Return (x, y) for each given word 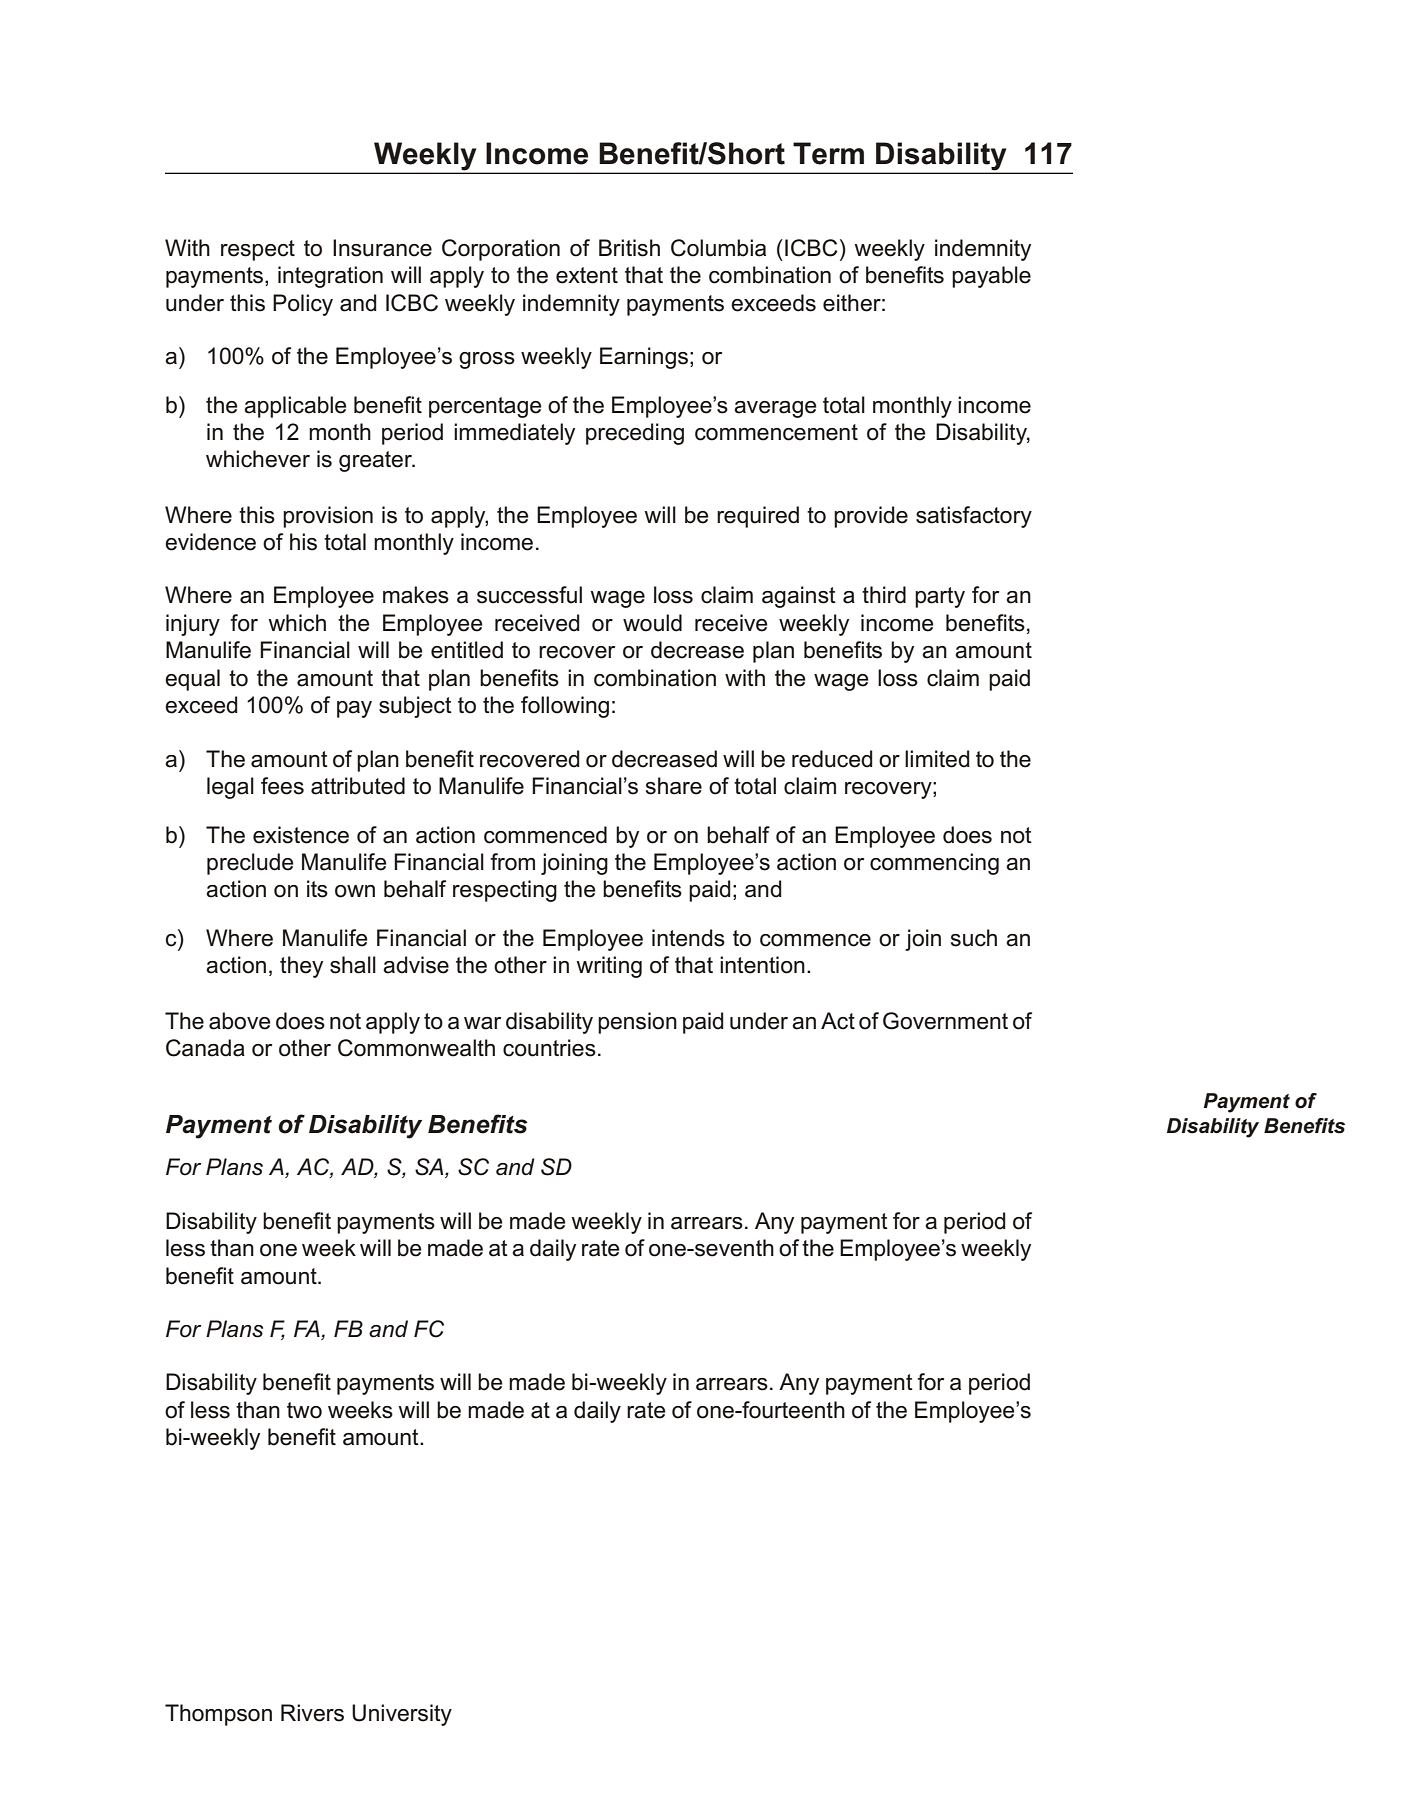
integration (330, 277)
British (629, 248)
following (565, 707)
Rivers (312, 1713)
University (402, 1715)
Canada (205, 1048)
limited (937, 759)
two (304, 1410)
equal (192, 680)
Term (828, 153)
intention (762, 965)
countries (549, 1048)
